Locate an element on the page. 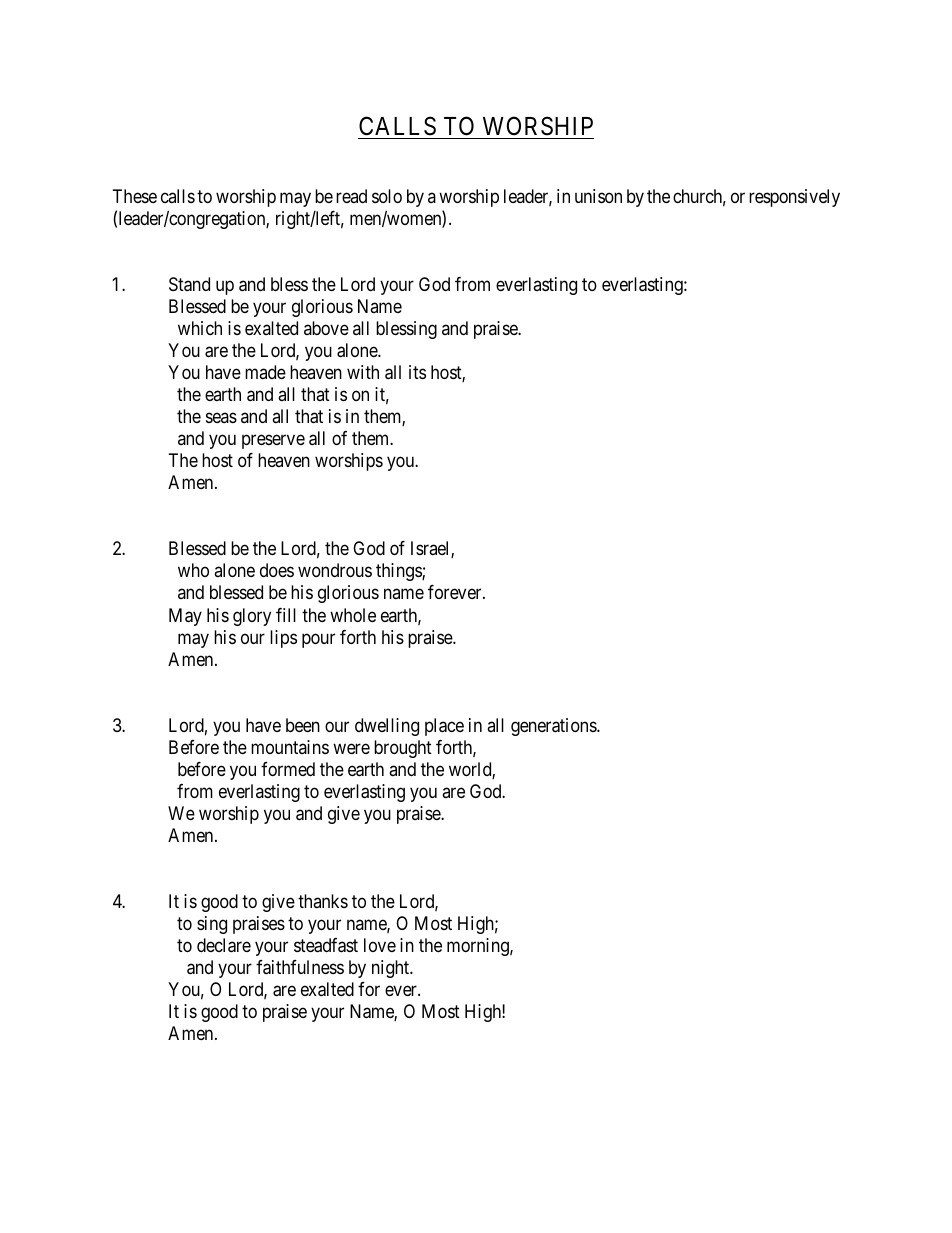 The width and height of the document is (952, 1233). responsively is located at coordinates (794, 198).
